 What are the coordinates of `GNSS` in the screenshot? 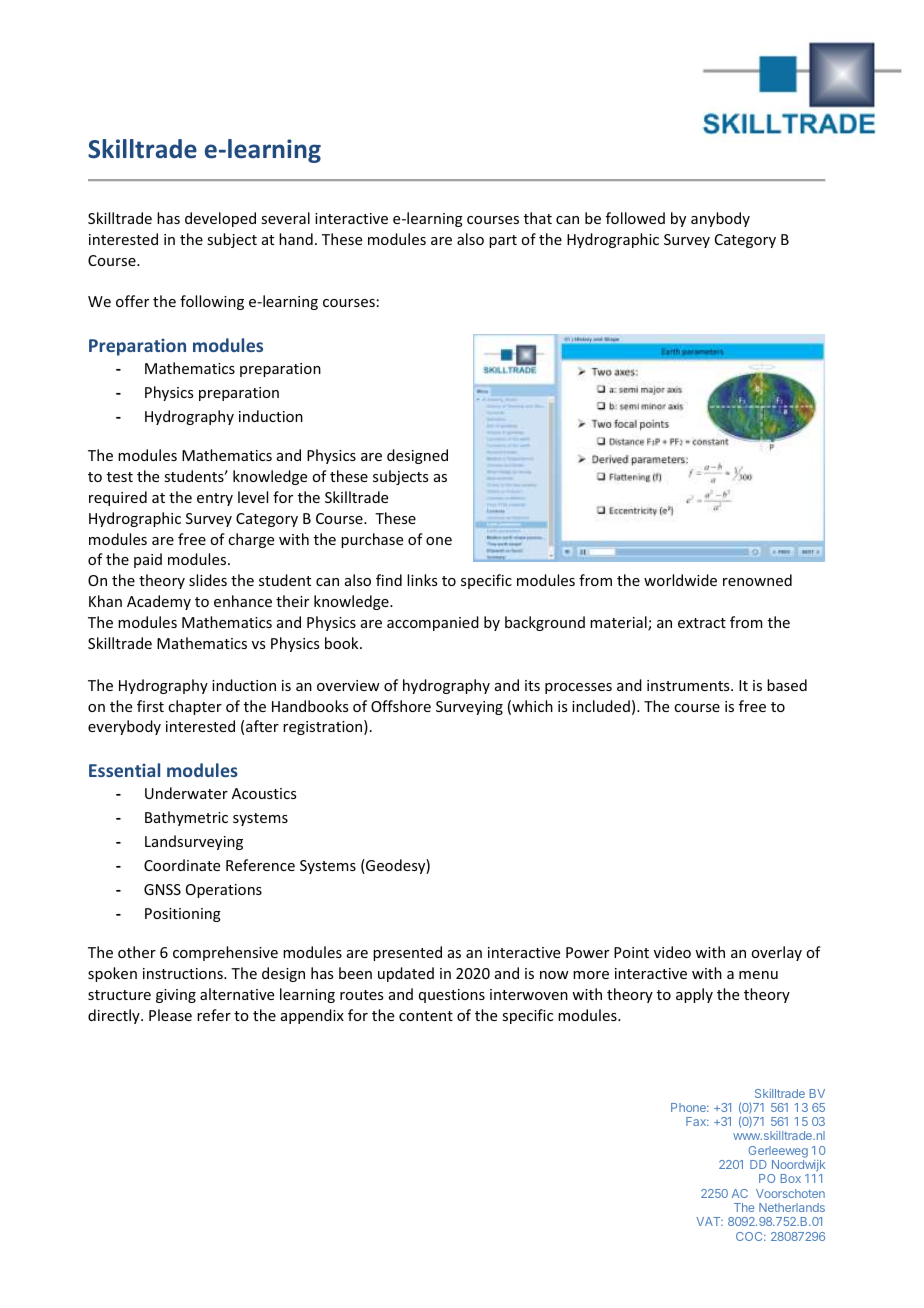 It's located at (162, 889).
